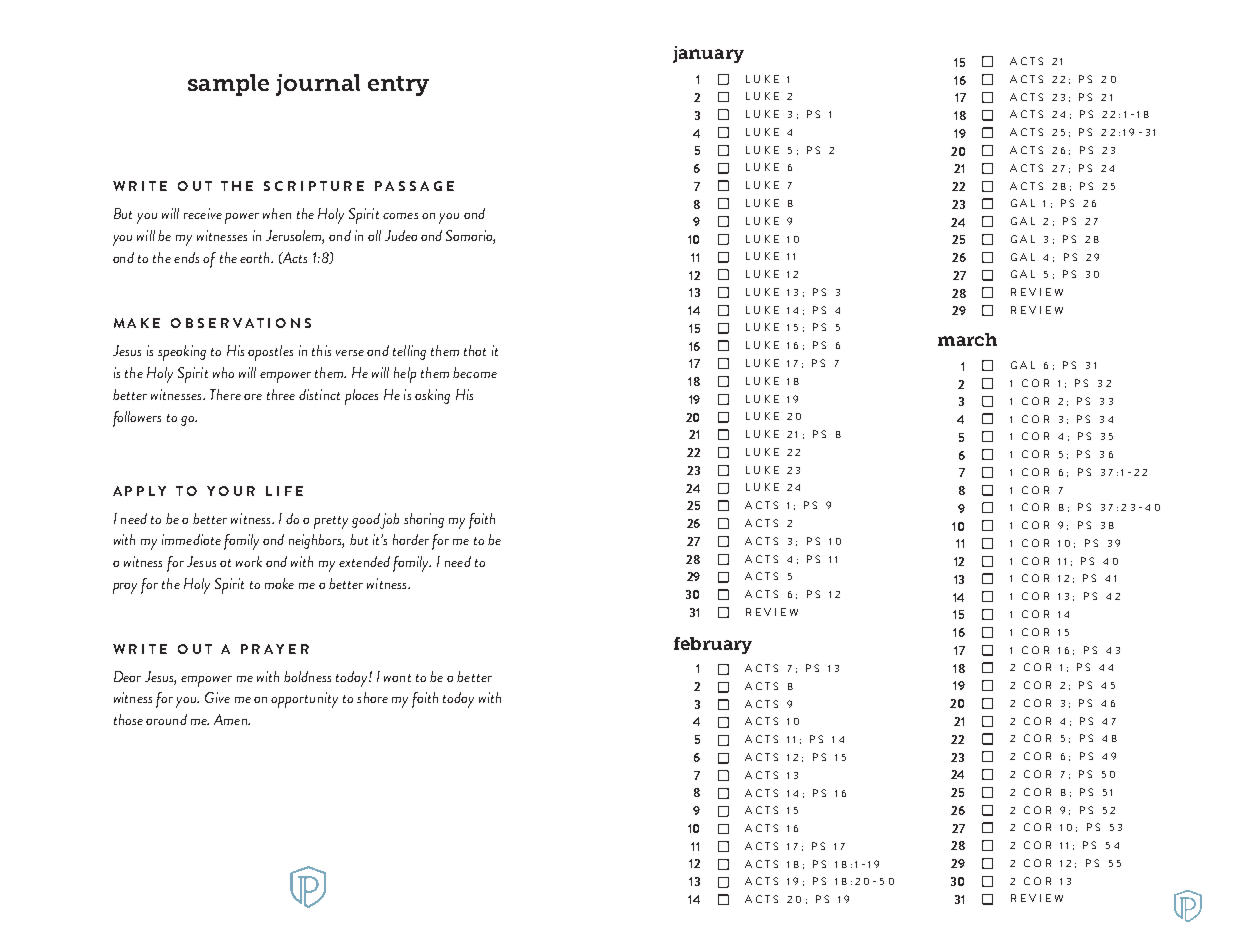 This screenshot has height=952, width=1233. What do you see at coordinates (713, 645) in the screenshot?
I see `february` at bounding box center [713, 645].
